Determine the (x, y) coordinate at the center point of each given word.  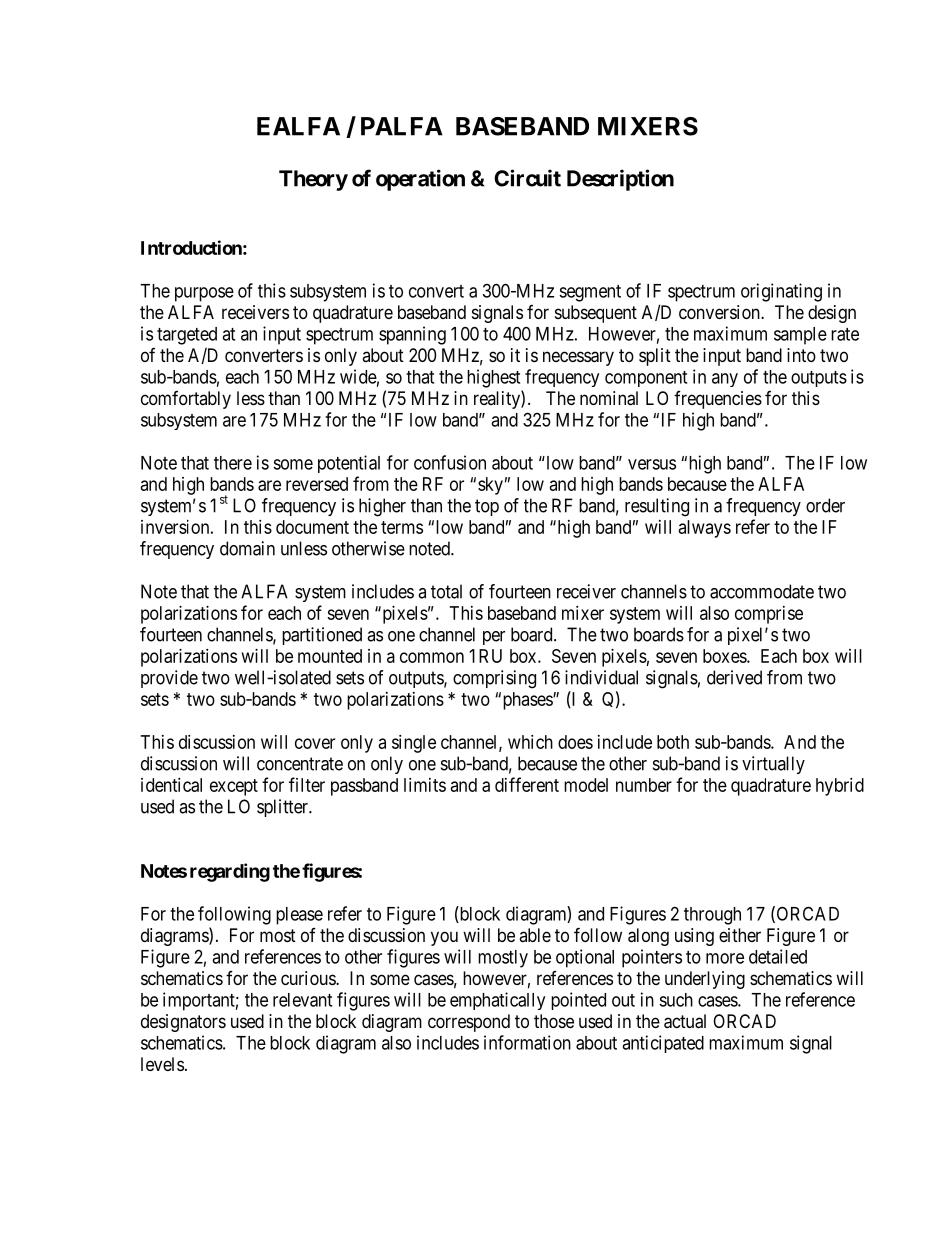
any (725, 380)
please (299, 916)
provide (169, 679)
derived (734, 677)
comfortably (186, 400)
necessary (578, 358)
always (705, 529)
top (487, 507)
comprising (494, 679)
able (535, 935)
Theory (313, 180)
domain (247, 548)
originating (781, 292)
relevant (302, 1000)
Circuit (527, 178)
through (712, 916)
